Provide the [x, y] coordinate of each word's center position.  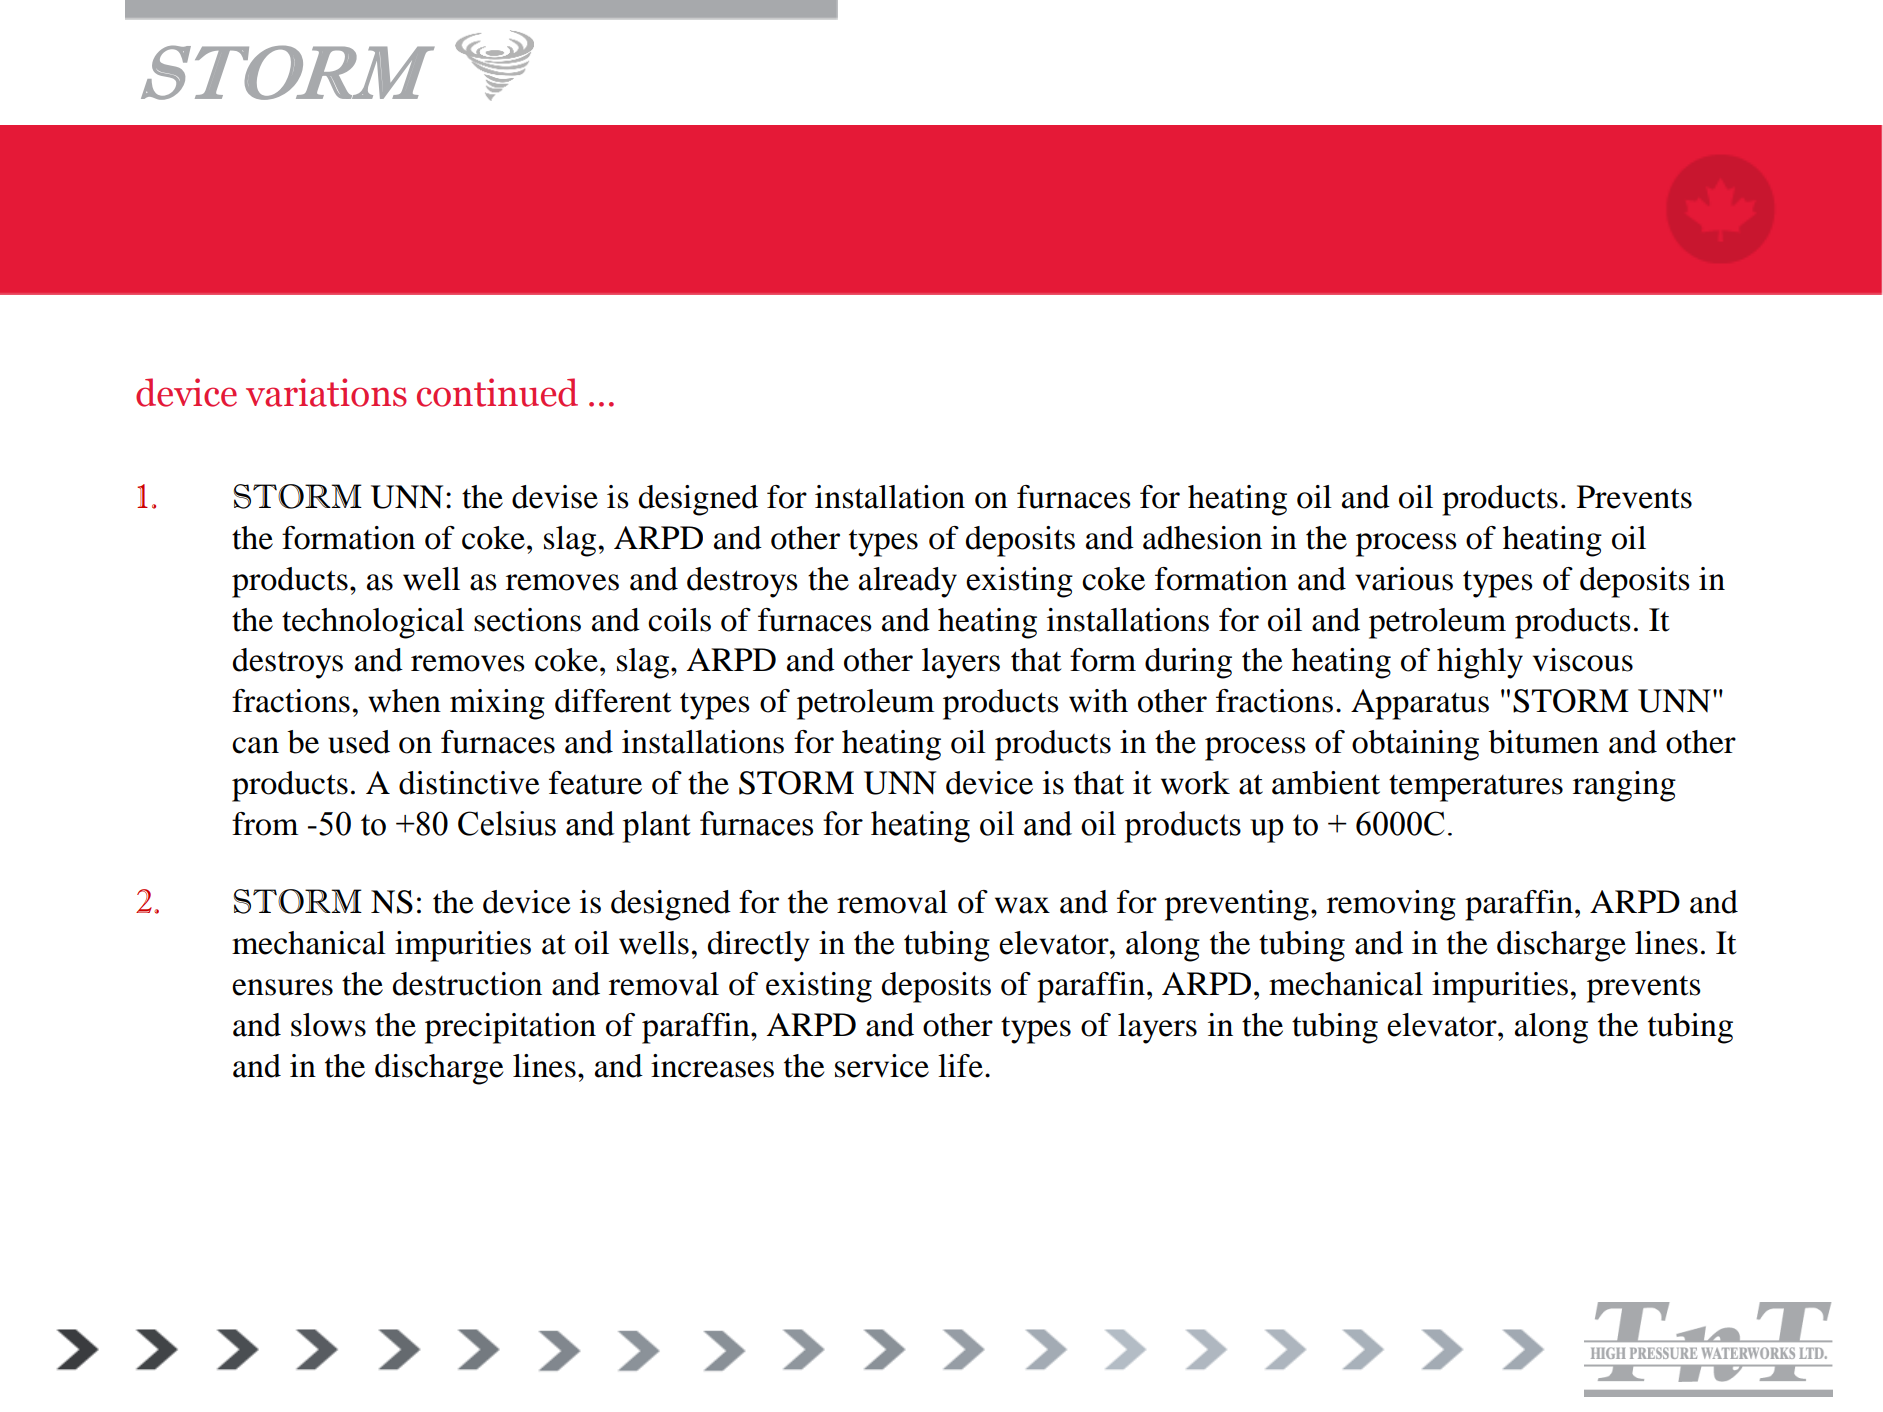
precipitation [510, 1028]
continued [497, 392]
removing [1391, 905]
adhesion [1202, 538]
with [1098, 701]
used [359, 742]
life [960, 1066]
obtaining [1415, 745]
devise [555, 497]
